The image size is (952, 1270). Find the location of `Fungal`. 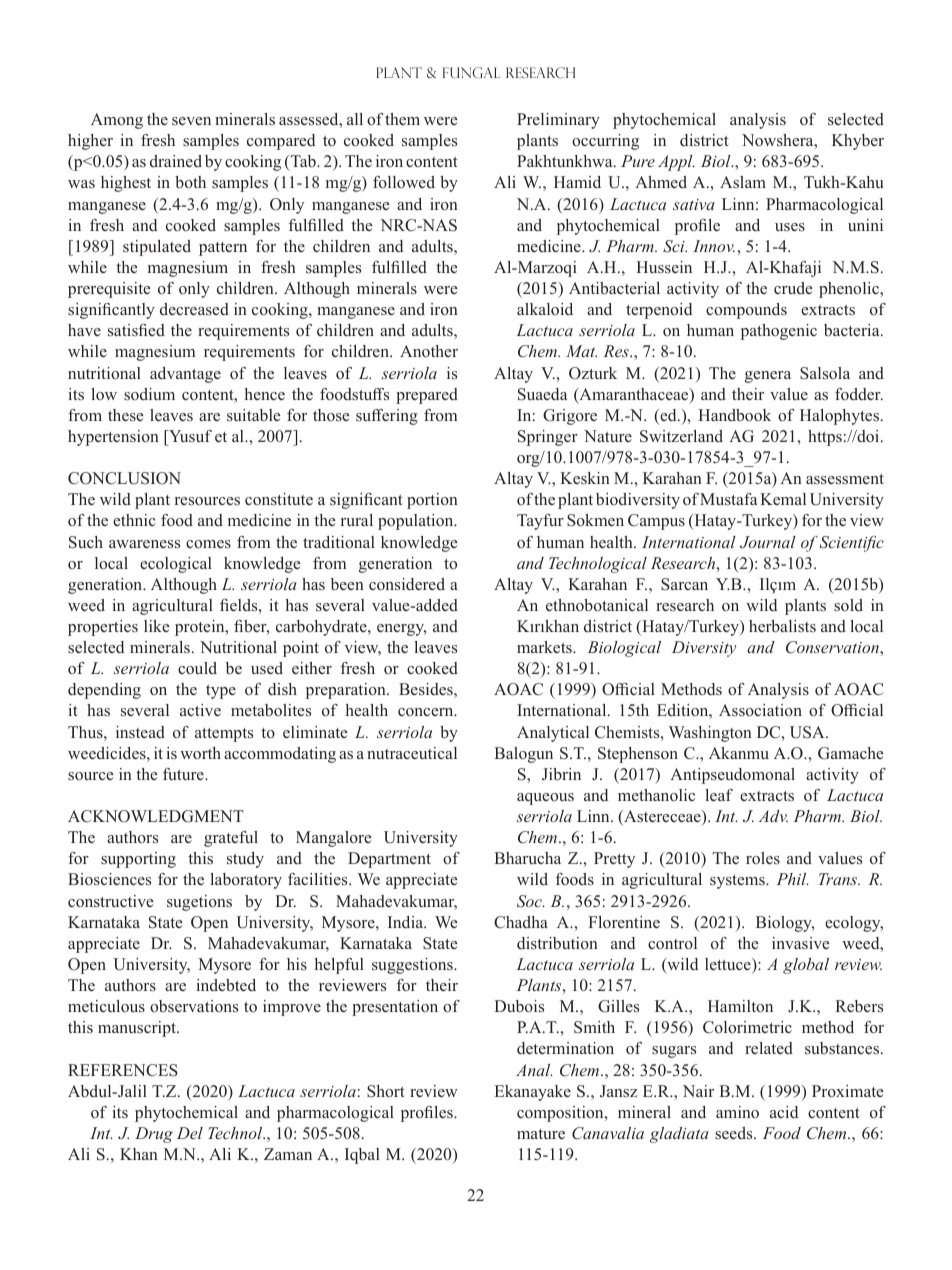

Fungal is located at coordinates (471, 73).
